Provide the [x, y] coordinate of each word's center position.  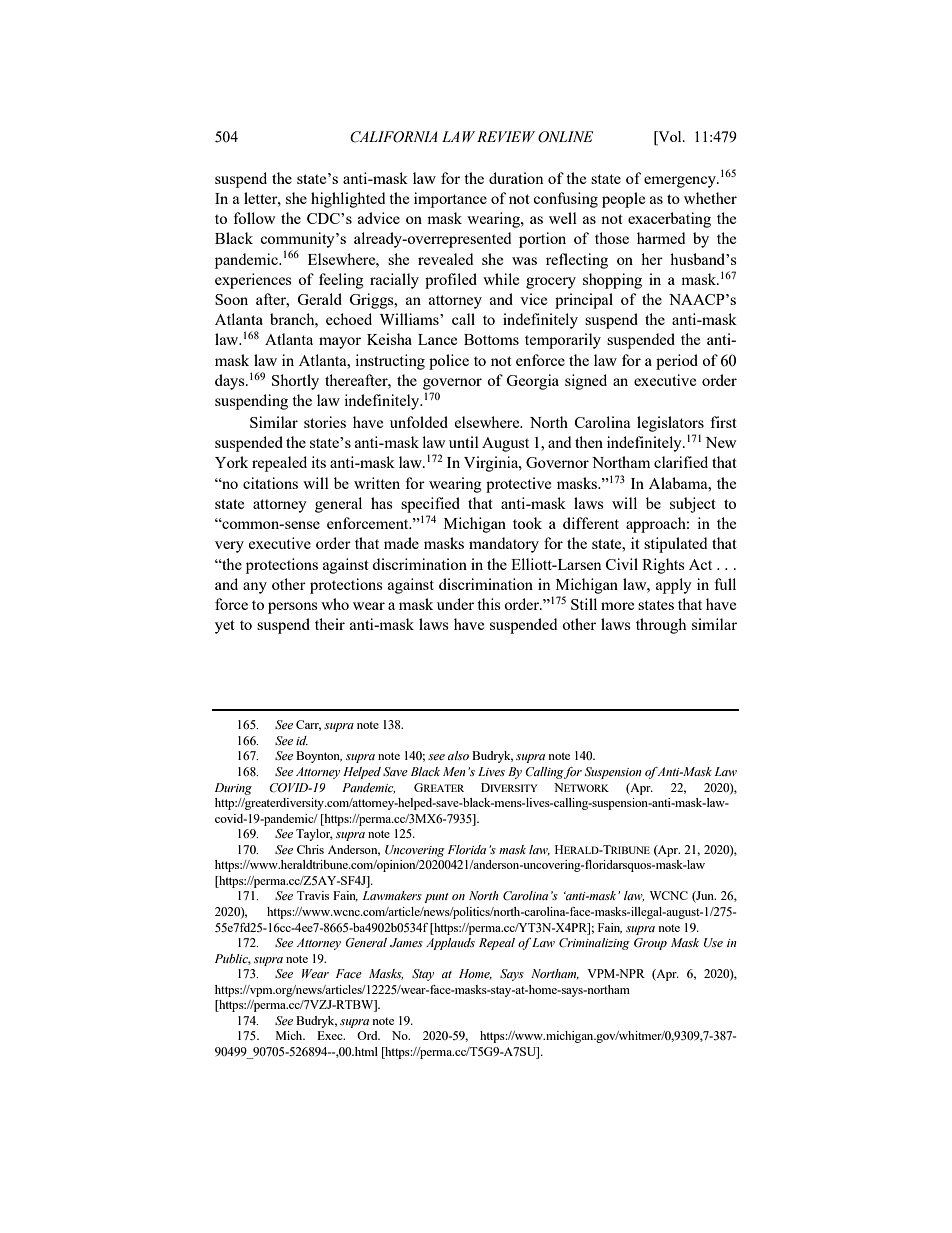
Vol [670, 136]
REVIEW [506, 136]
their [330, 624]
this [489, 604]
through [661, 626]
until [464, 442]
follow [254, 218]
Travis [313, 895]
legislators [670, 424]
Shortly [295, 382]
